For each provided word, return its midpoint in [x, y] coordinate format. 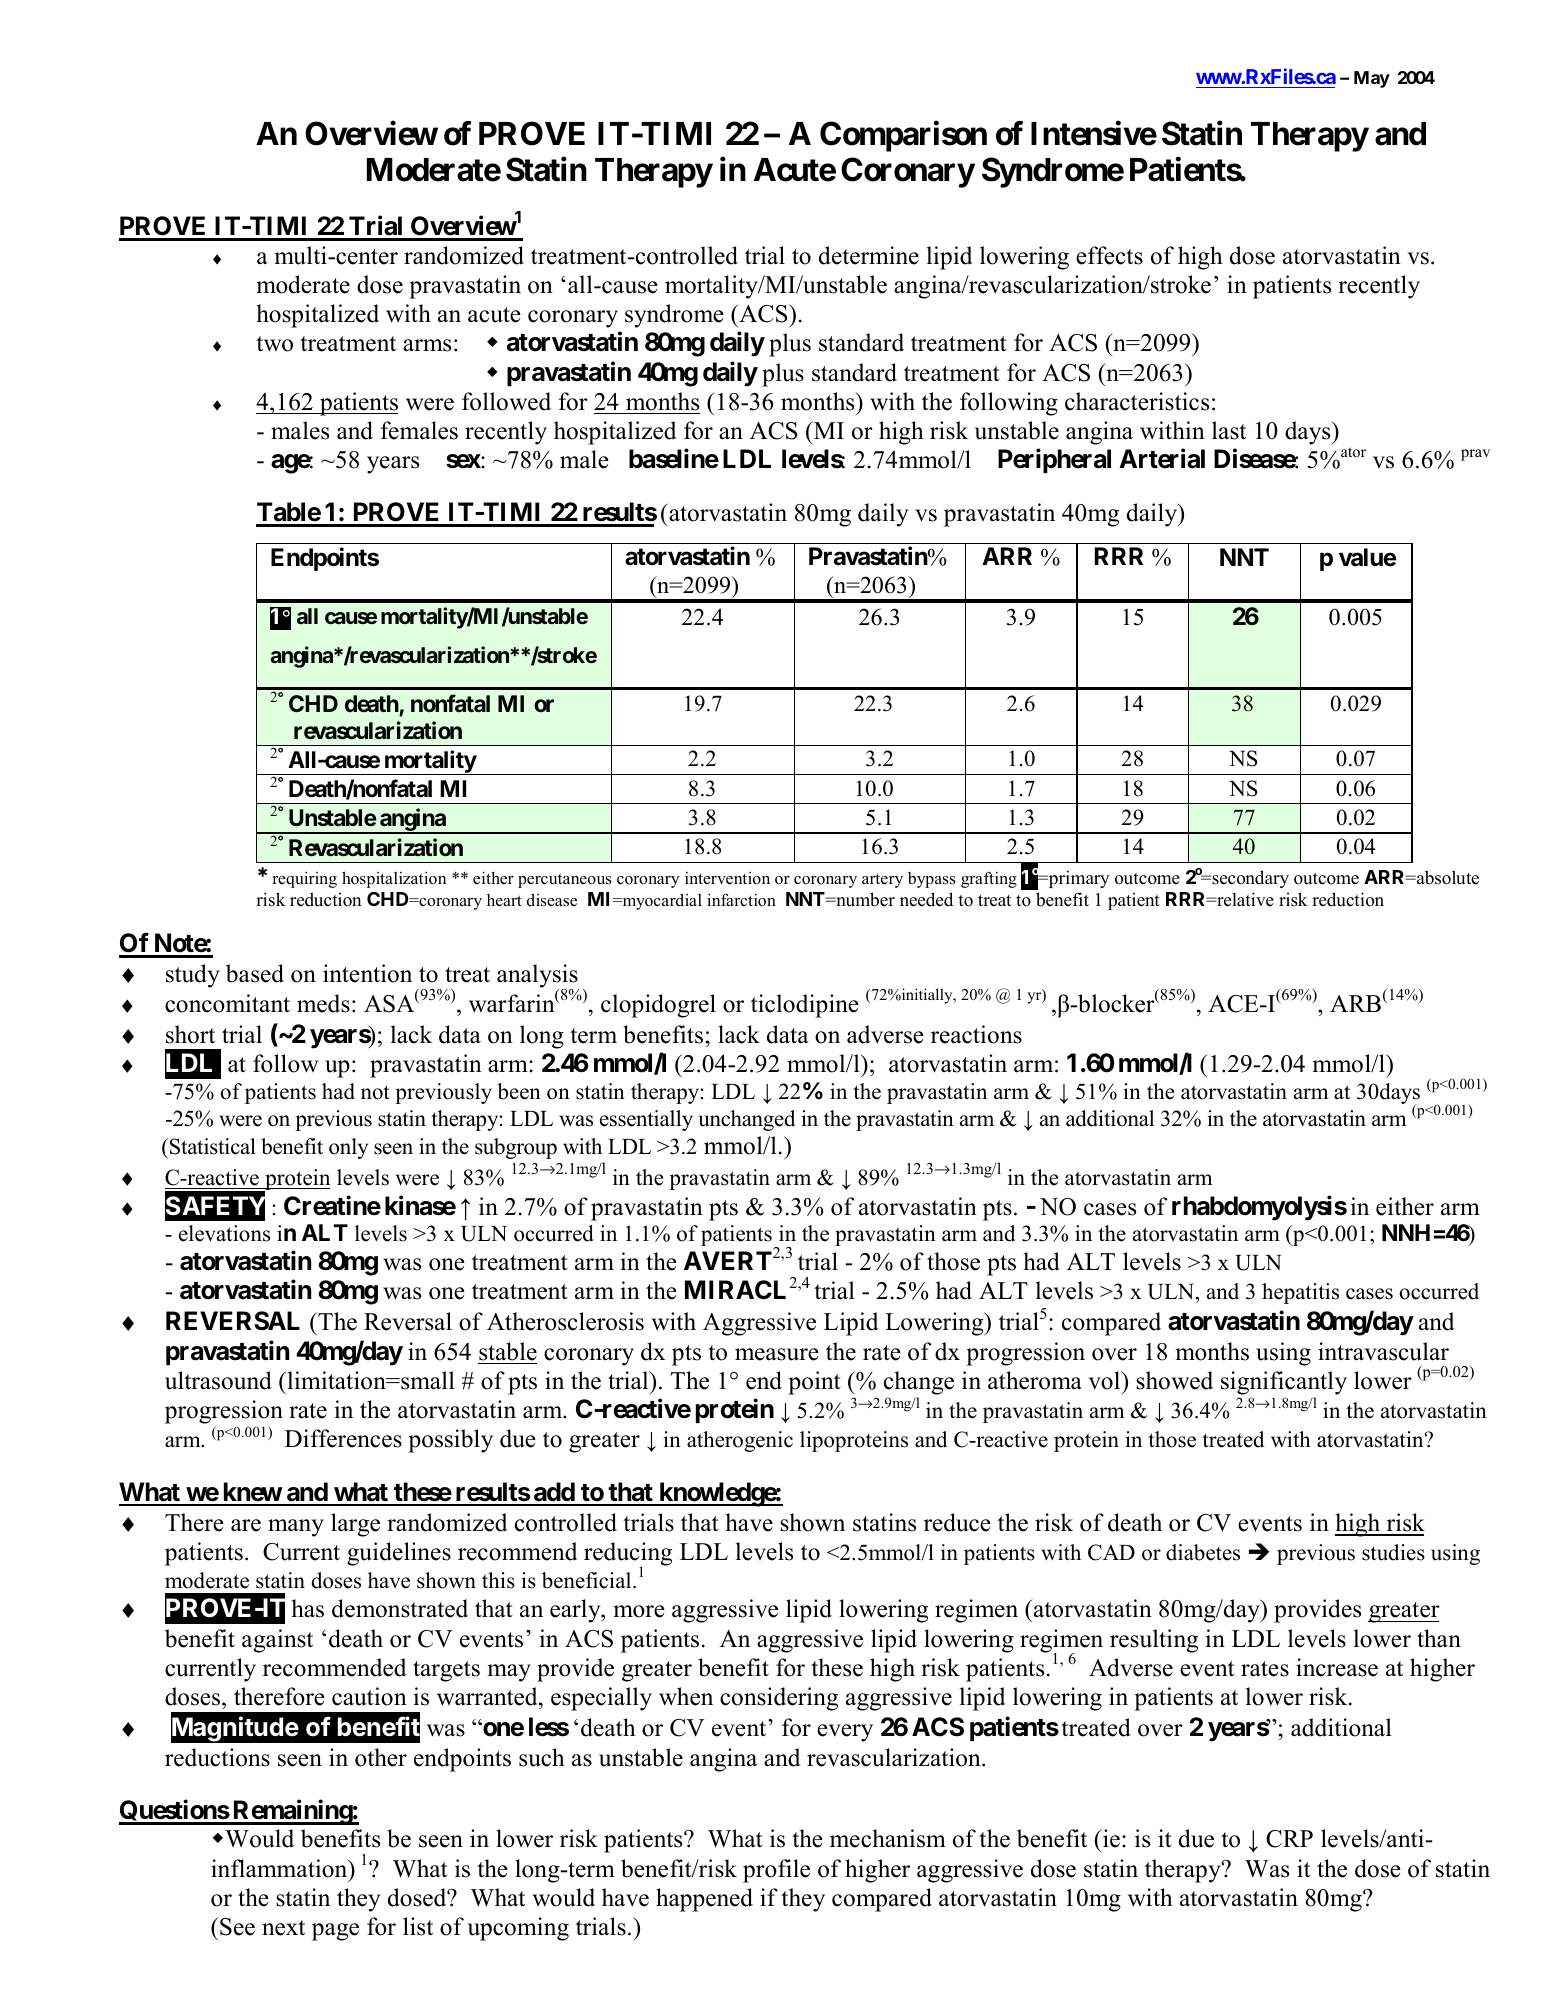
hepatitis [1300, 1293]
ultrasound [218, 1380]
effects [1109, 255]
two [274, 344]
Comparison [903, 136]
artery [882, 881]
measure [777, 1354]
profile [776, 1871]
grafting [989, 879]
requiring [305, 879]
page [335, 1932]
